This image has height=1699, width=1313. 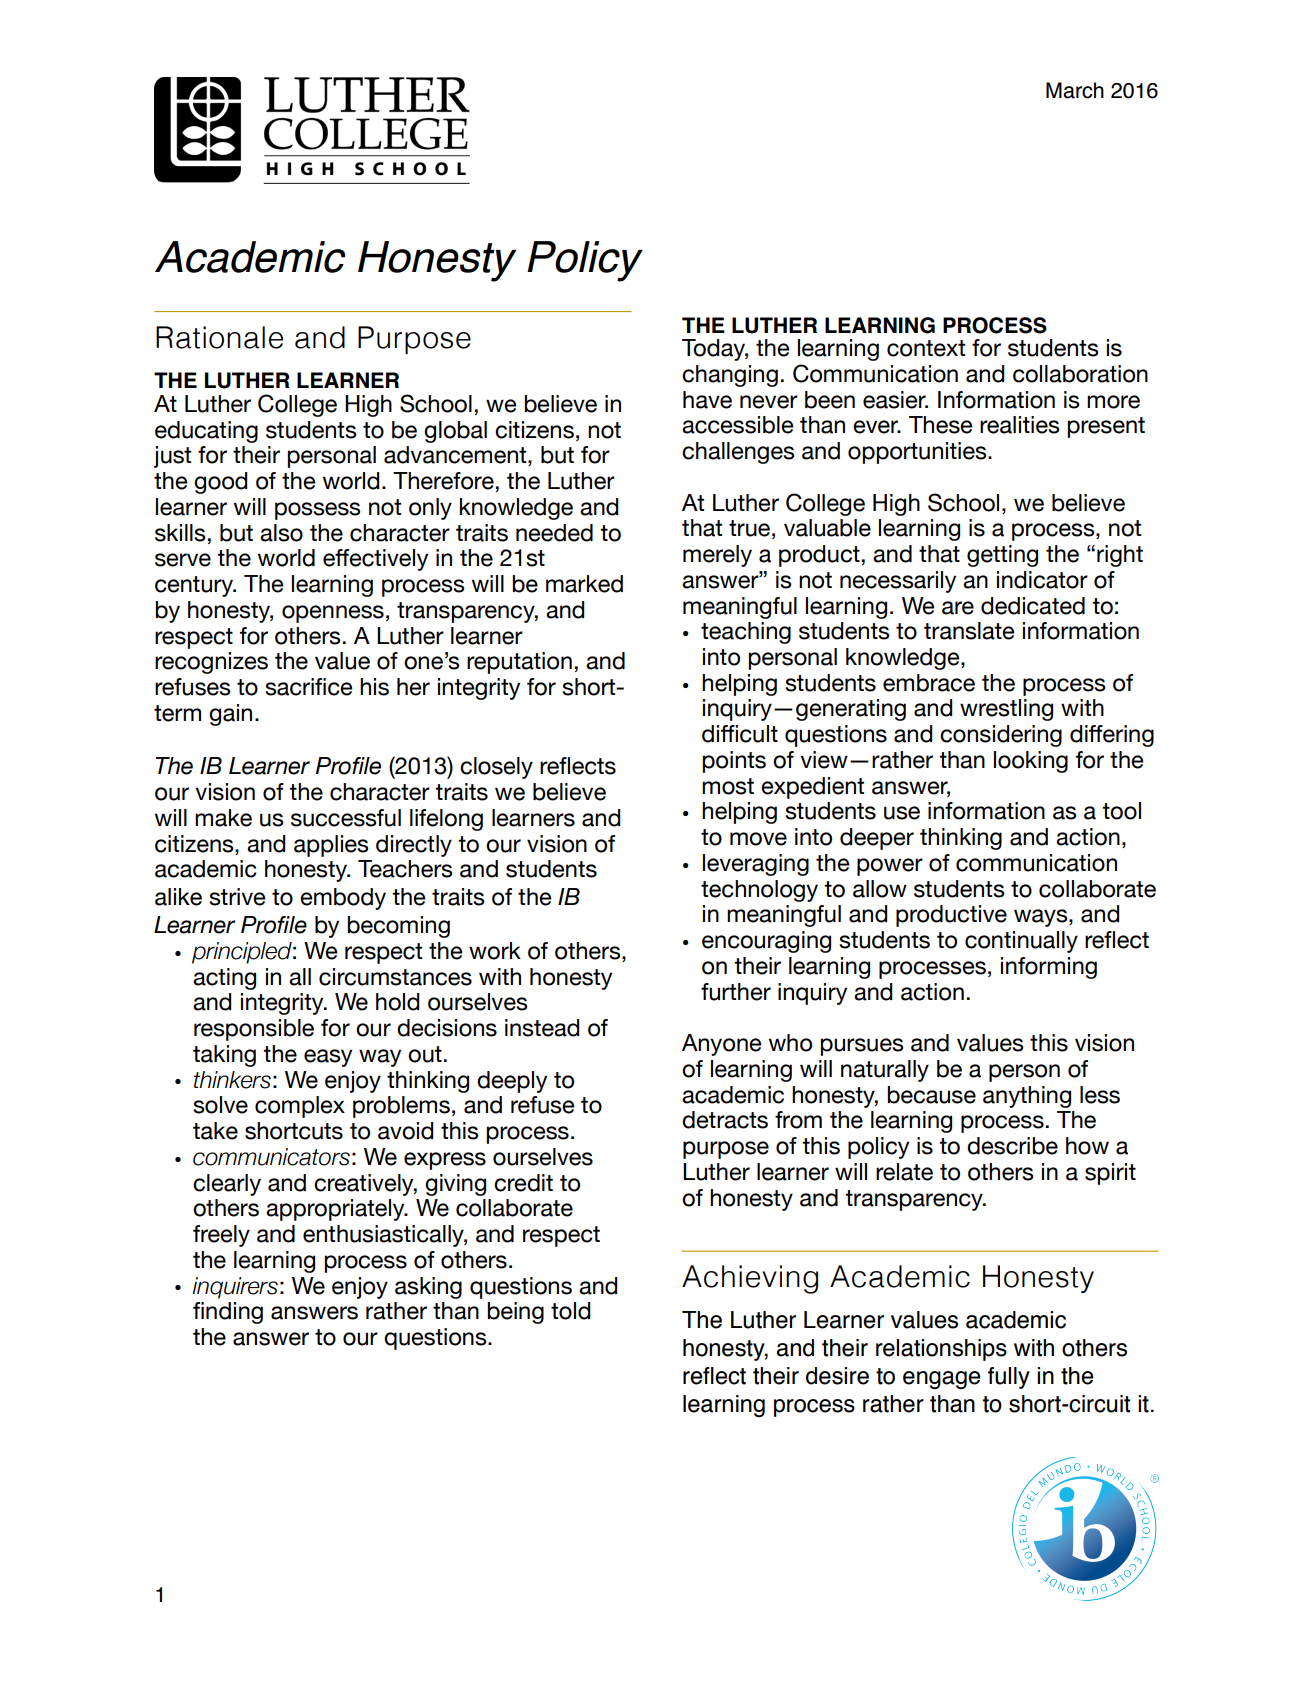 What do you see at coordinates (1075, 90) in the image?
I see `March` at bounding box center [1075, 90].
